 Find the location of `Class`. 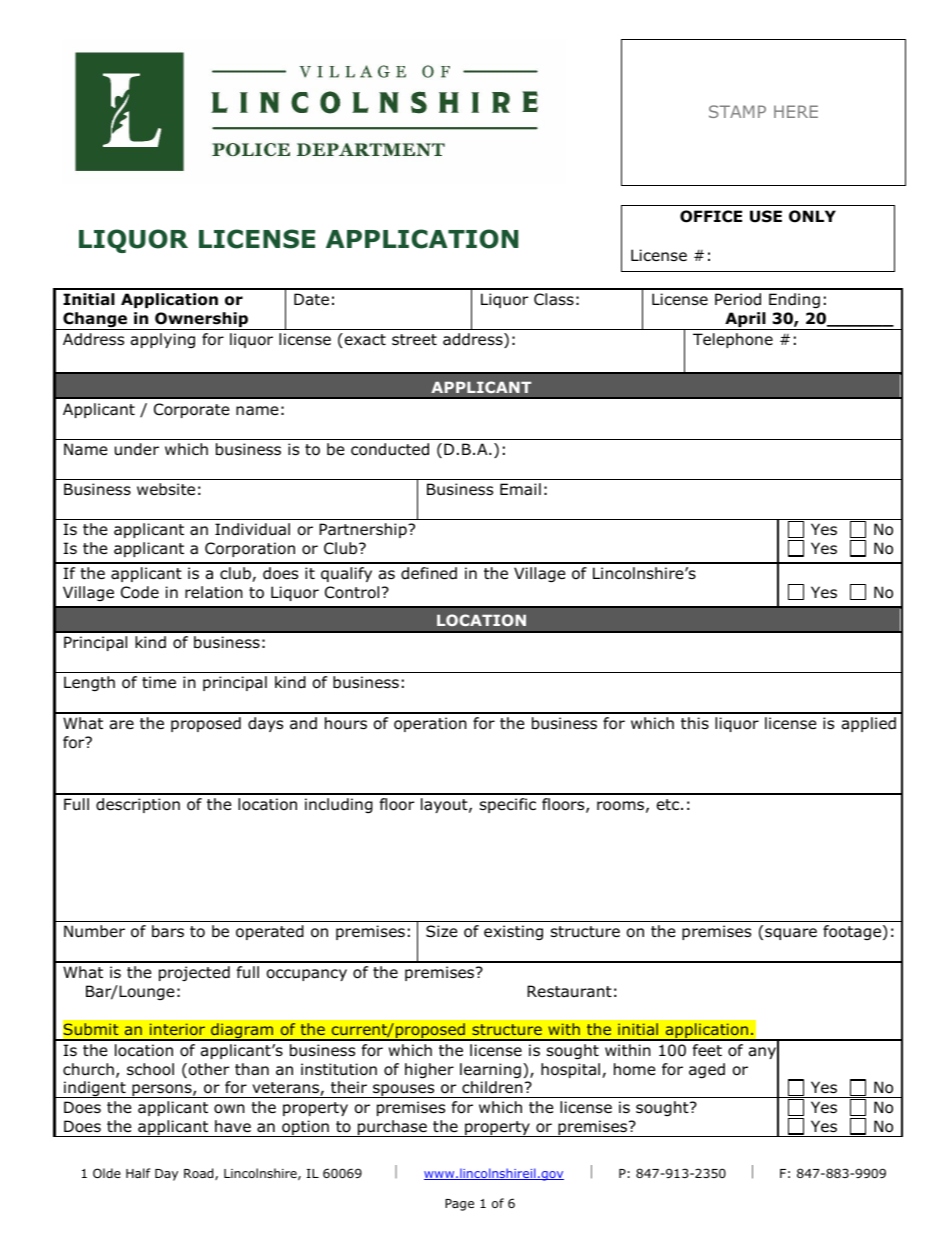

Class is located at coordinates (554, 299).
